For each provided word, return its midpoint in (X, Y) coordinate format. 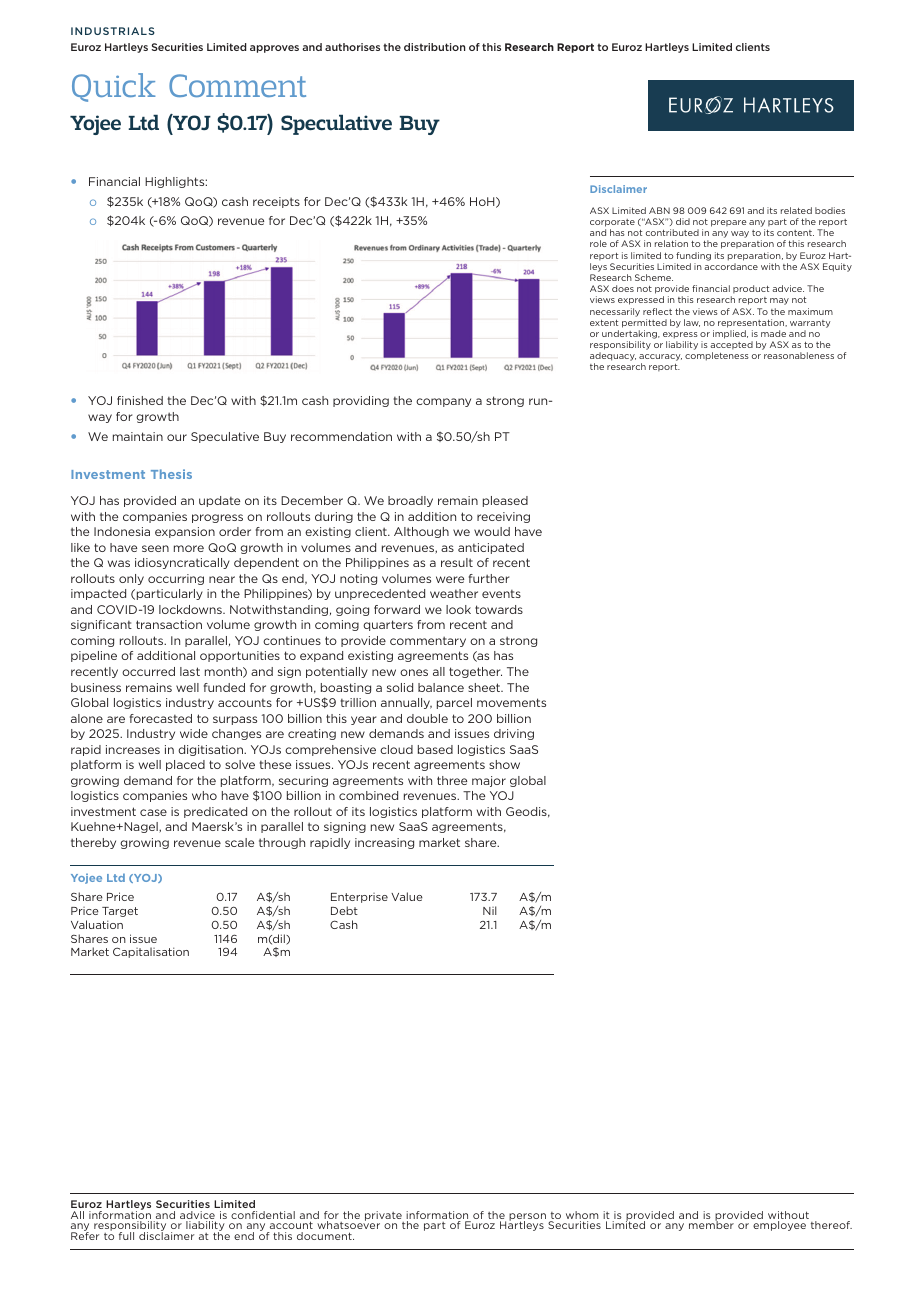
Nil (490, 910)
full (126, 1236)
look (458, 609)
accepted (731, 347)
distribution (434, 47)
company (443, 402)
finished (140, 400)
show (504, 764)
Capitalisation (151, 952)
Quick (113, 87)
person (527, 1218)
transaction (169, 624)
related (796, 210)
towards (499, 609)
